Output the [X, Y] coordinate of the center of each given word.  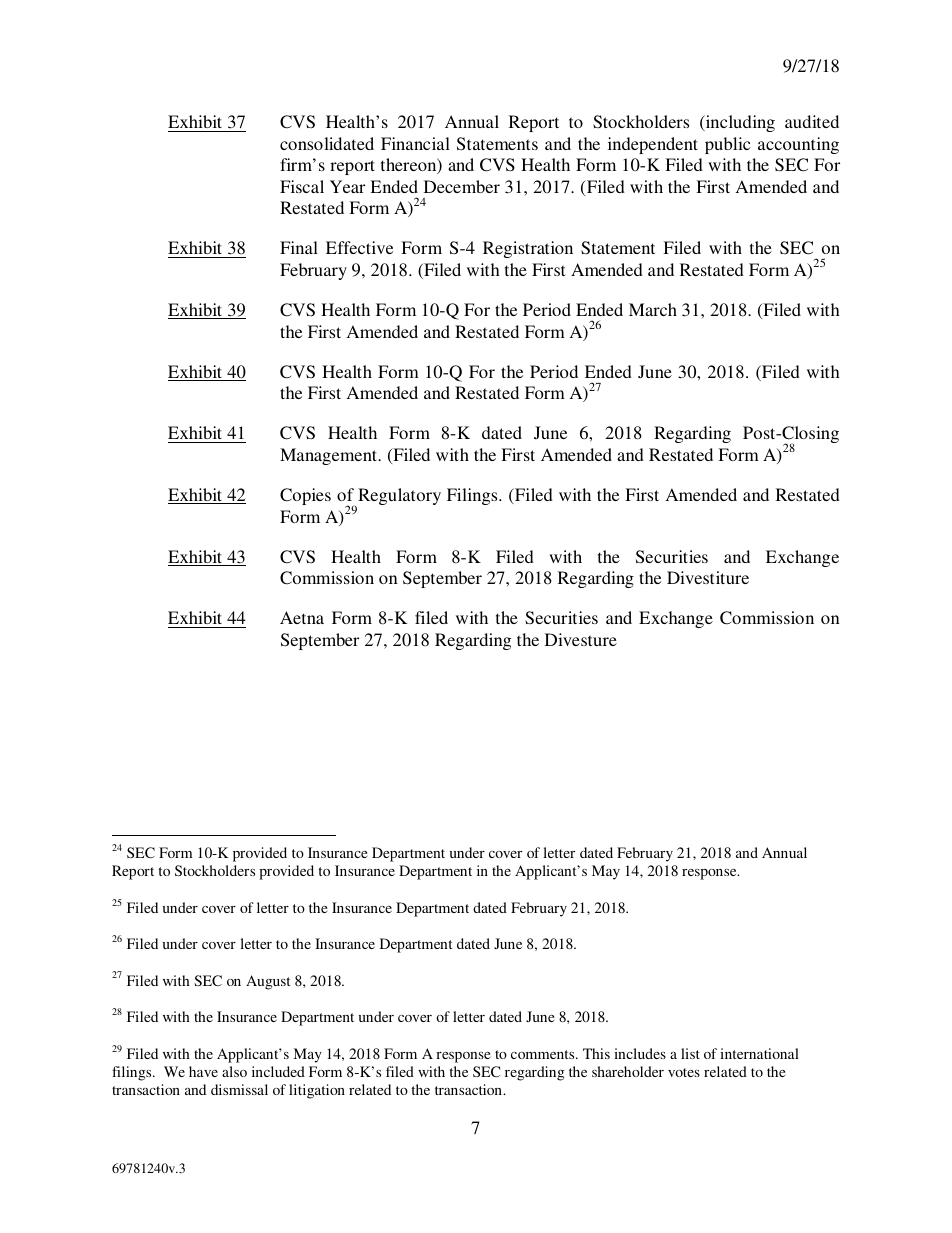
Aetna [302, 617]
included [278, 1071]
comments [544, 1054]
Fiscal [302, 186]
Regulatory [398, 498]
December [462, 186]
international [759, 1053]
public [727, 145]
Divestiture [708, 577]
